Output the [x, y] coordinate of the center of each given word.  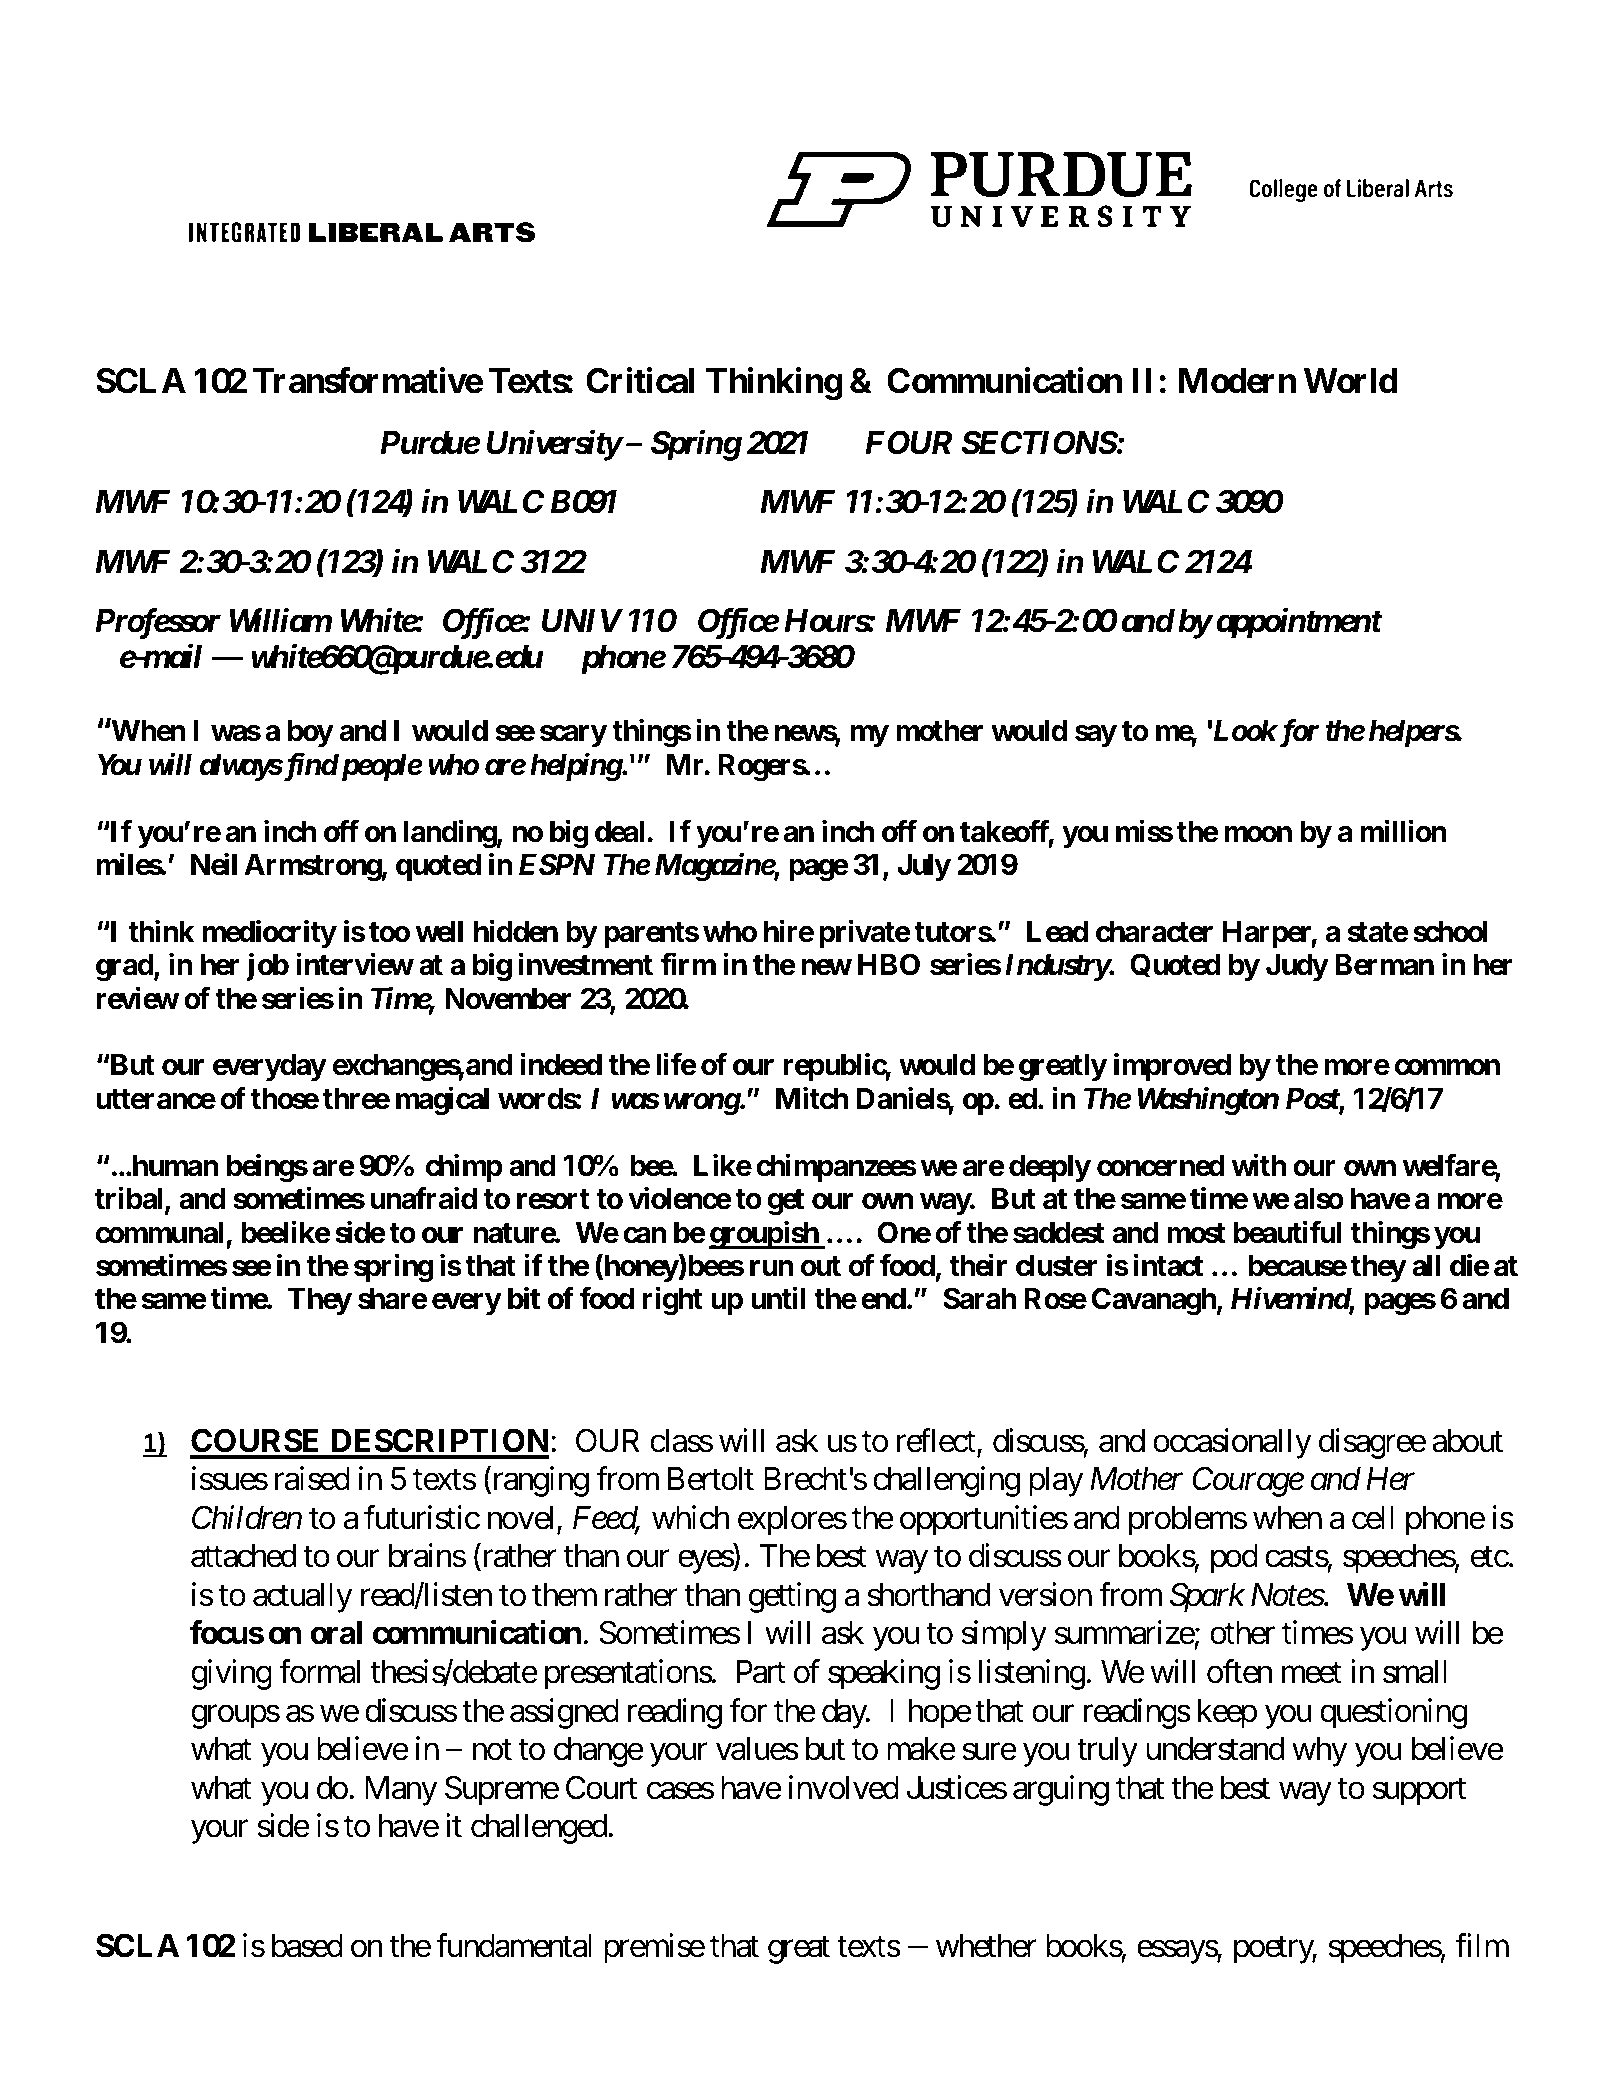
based [307, 1946]
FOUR [908, 442]
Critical [640, 380]
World [1351, 381]
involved [844, 1787]
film [1482, 1945]
